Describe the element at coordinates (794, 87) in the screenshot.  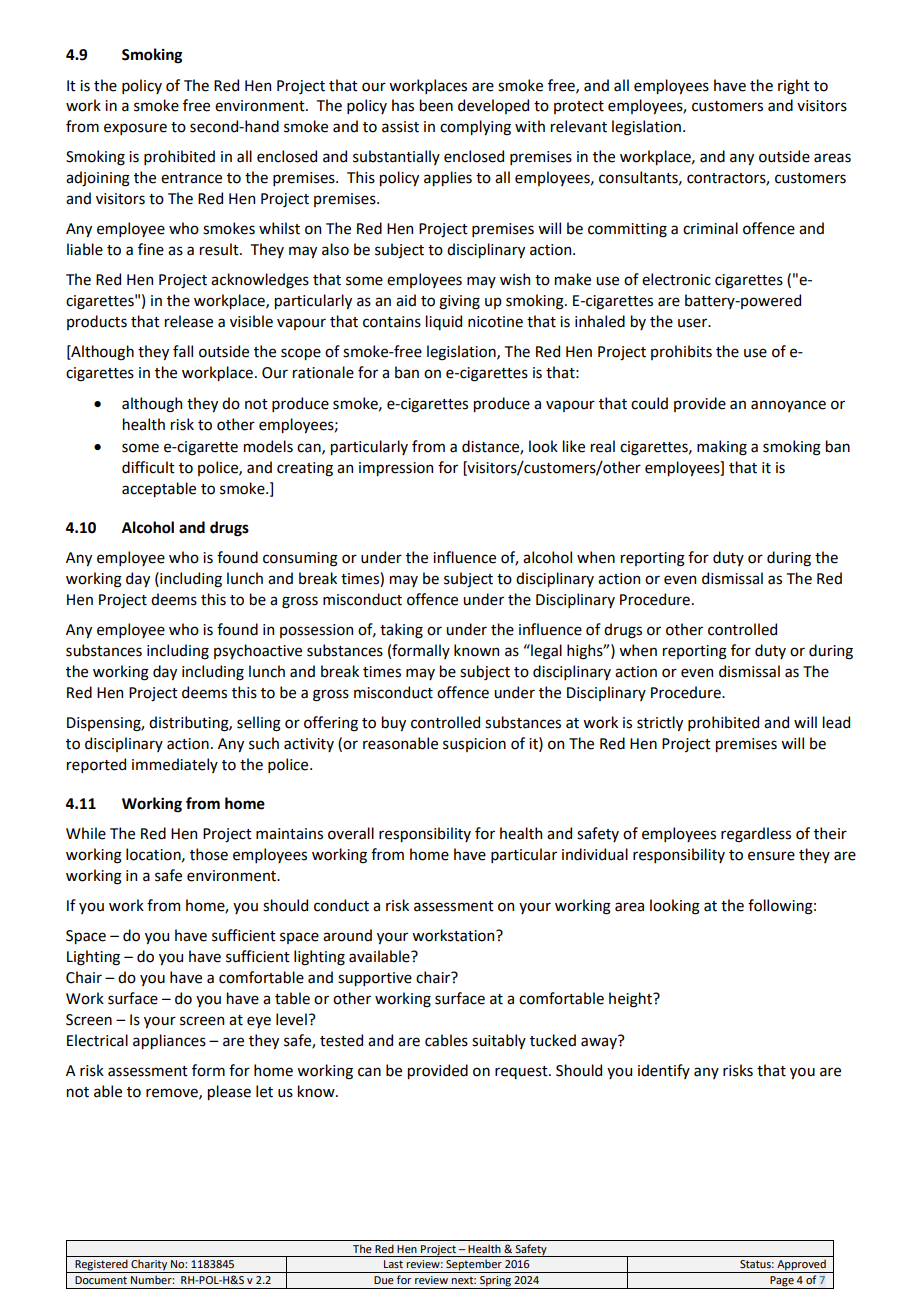
I see `right` at that location.
